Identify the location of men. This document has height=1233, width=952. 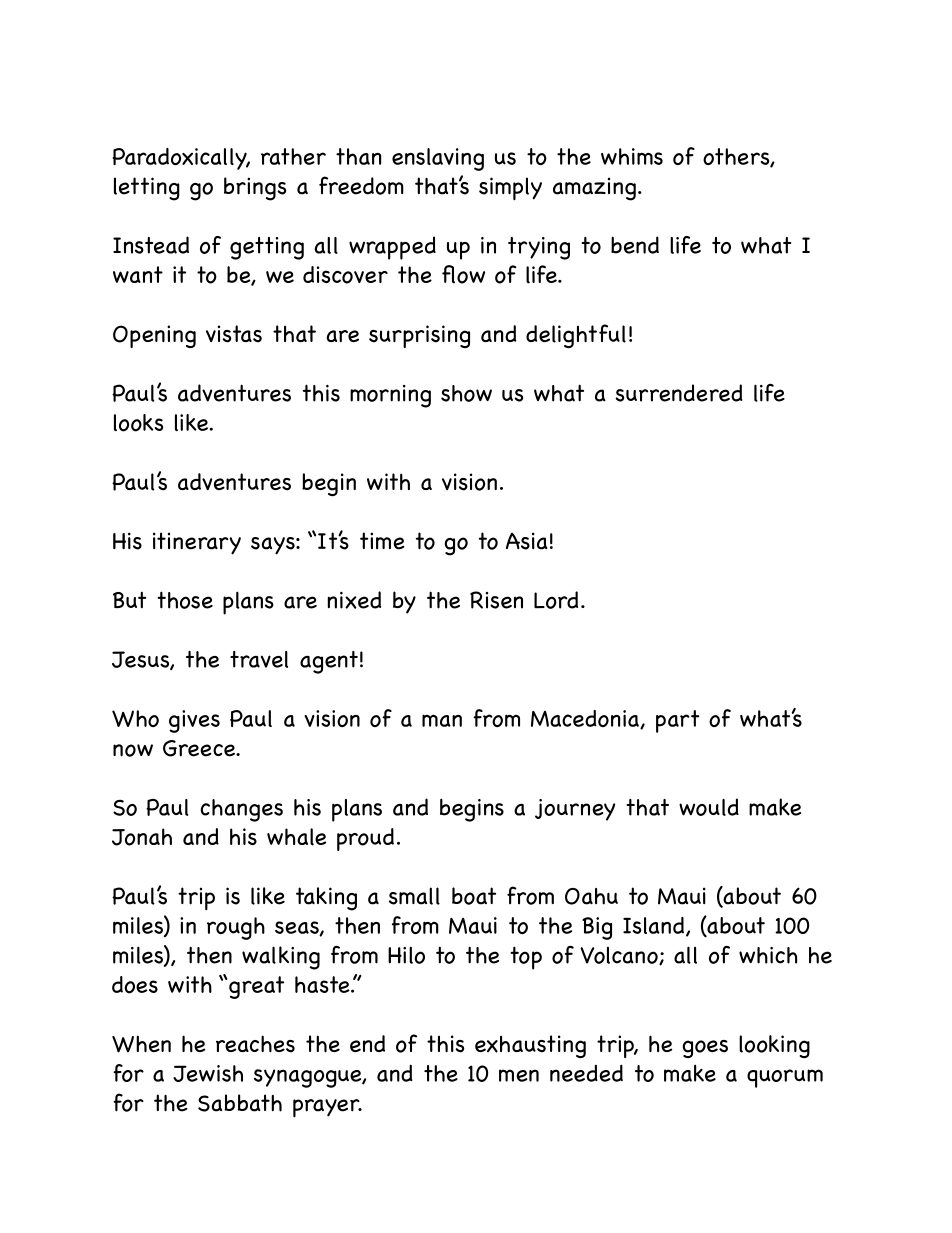
(519, 1075).
